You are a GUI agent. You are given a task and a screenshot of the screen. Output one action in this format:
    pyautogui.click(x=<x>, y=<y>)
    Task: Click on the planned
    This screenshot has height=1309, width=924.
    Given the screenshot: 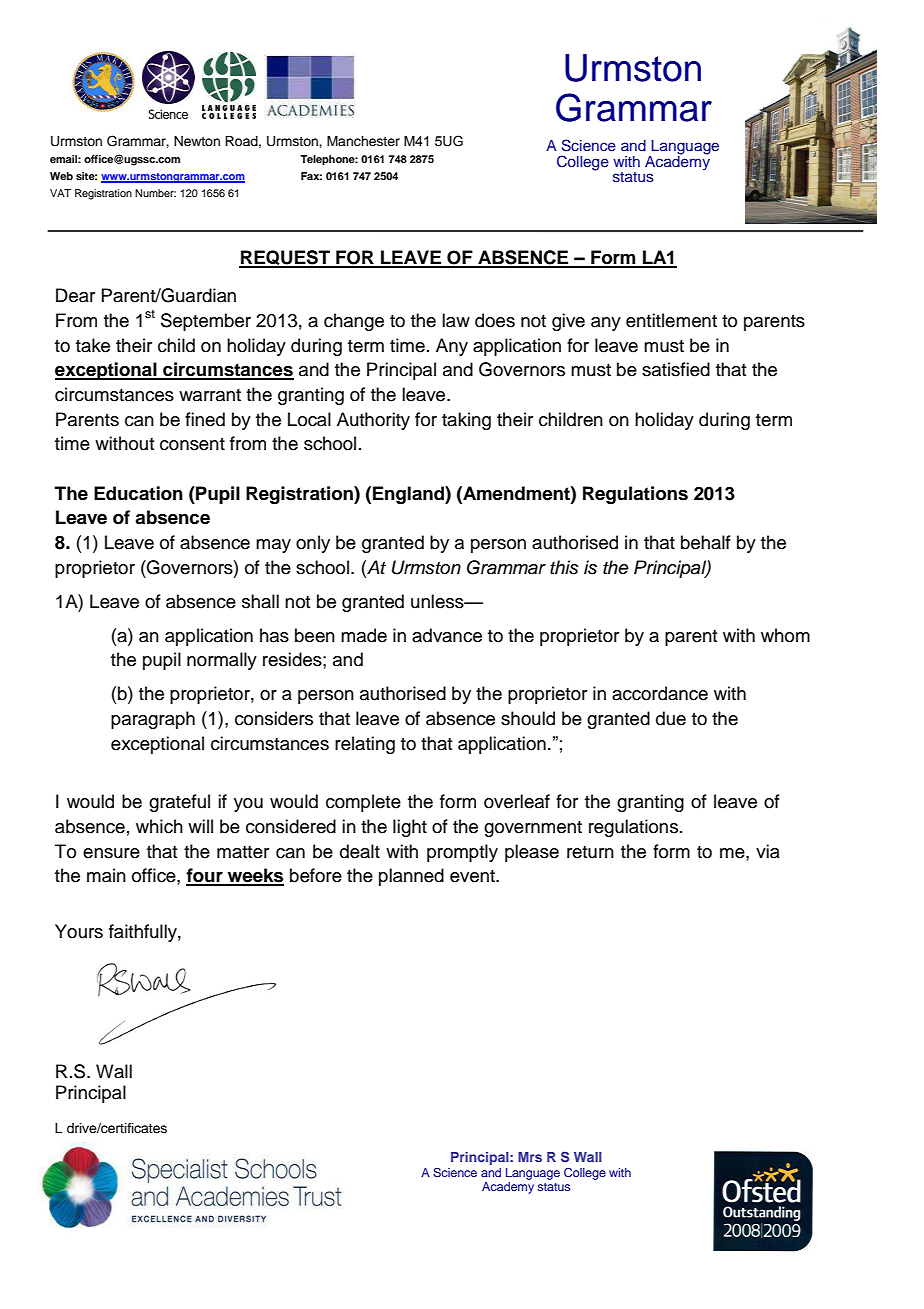 What is the action you would take?
    pyautogui.click(x=411, y=877)
